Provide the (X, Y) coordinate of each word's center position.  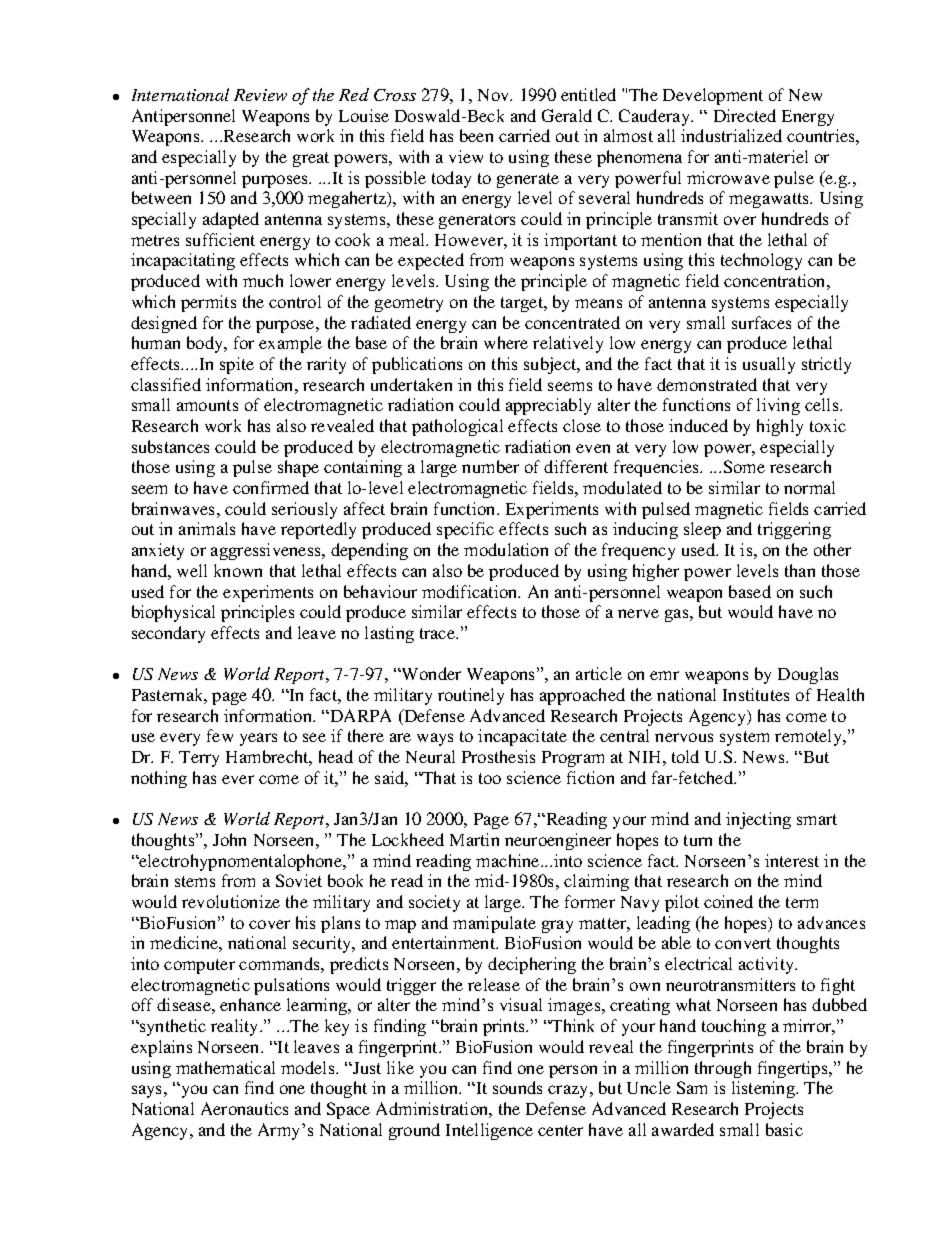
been (476, 135)
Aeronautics (244, 1108)
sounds (517, 1087)
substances (170, 446)
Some (744, 466)
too (490, 778)
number (490, 466)
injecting (758, 820)
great (311, 159)
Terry (199, 759)
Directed (745, 115)
